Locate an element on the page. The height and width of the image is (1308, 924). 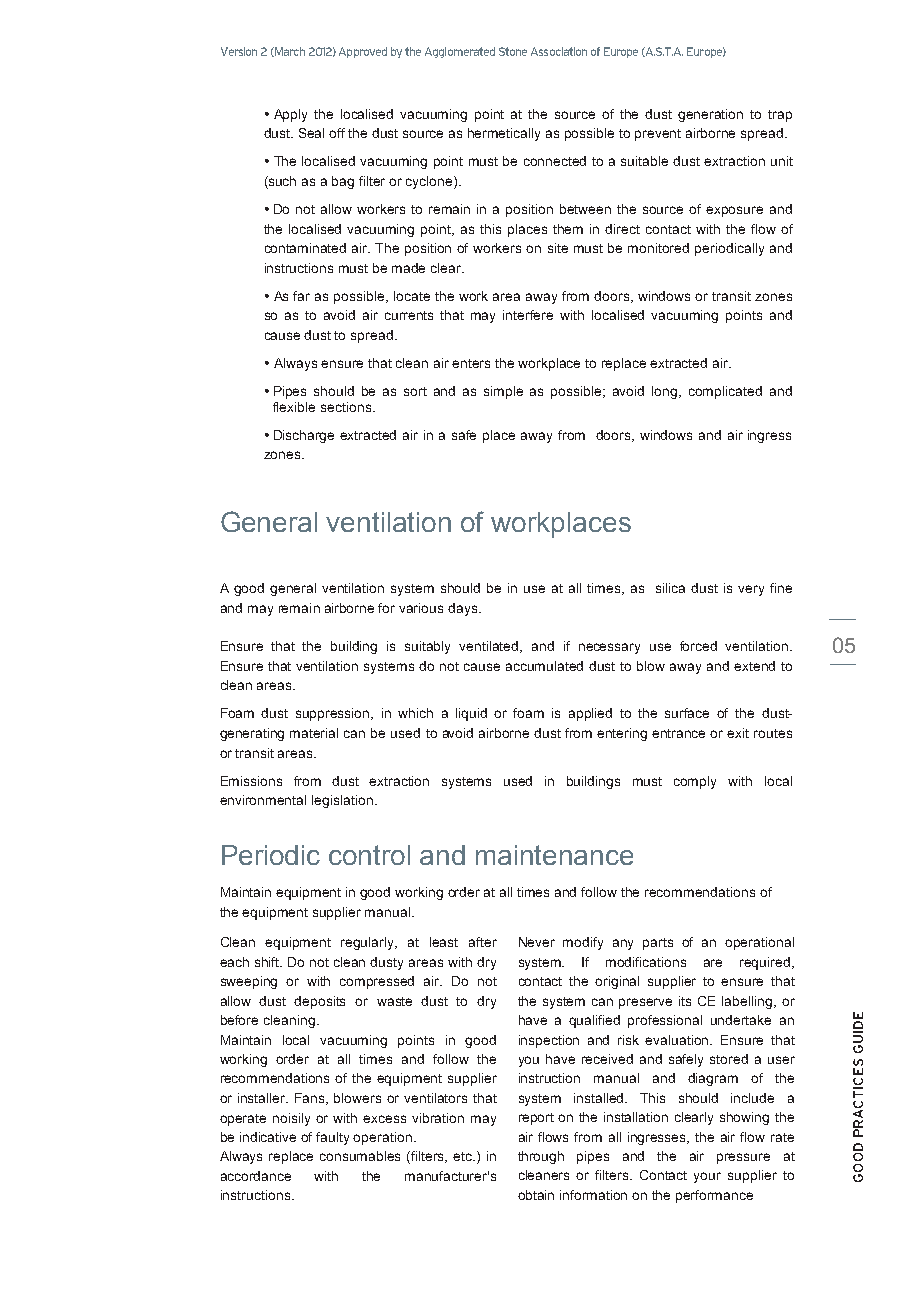
Discharge is located at coordinates (304, 436).
